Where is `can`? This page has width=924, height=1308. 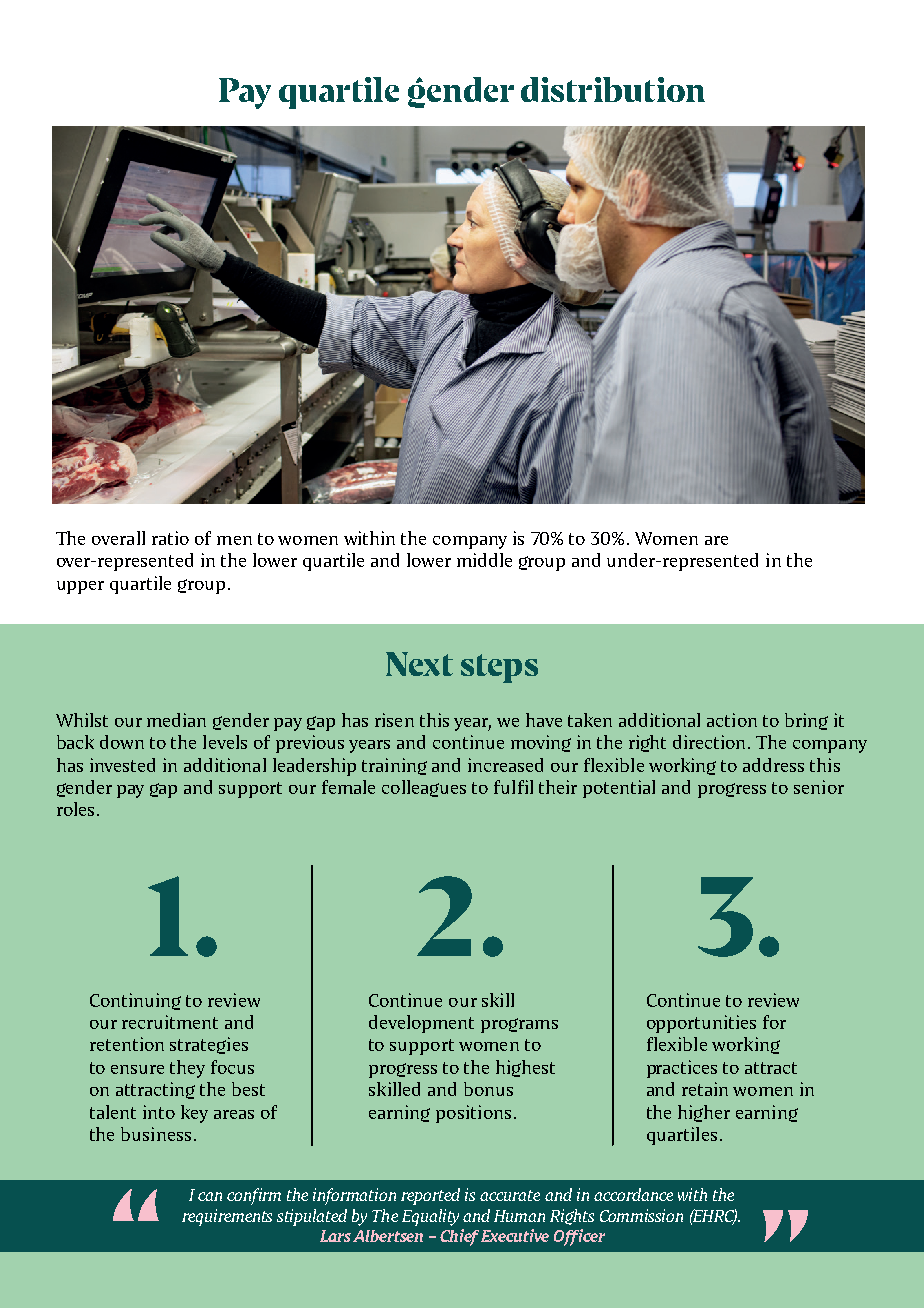 can is located at coordinates (210, 1196).
